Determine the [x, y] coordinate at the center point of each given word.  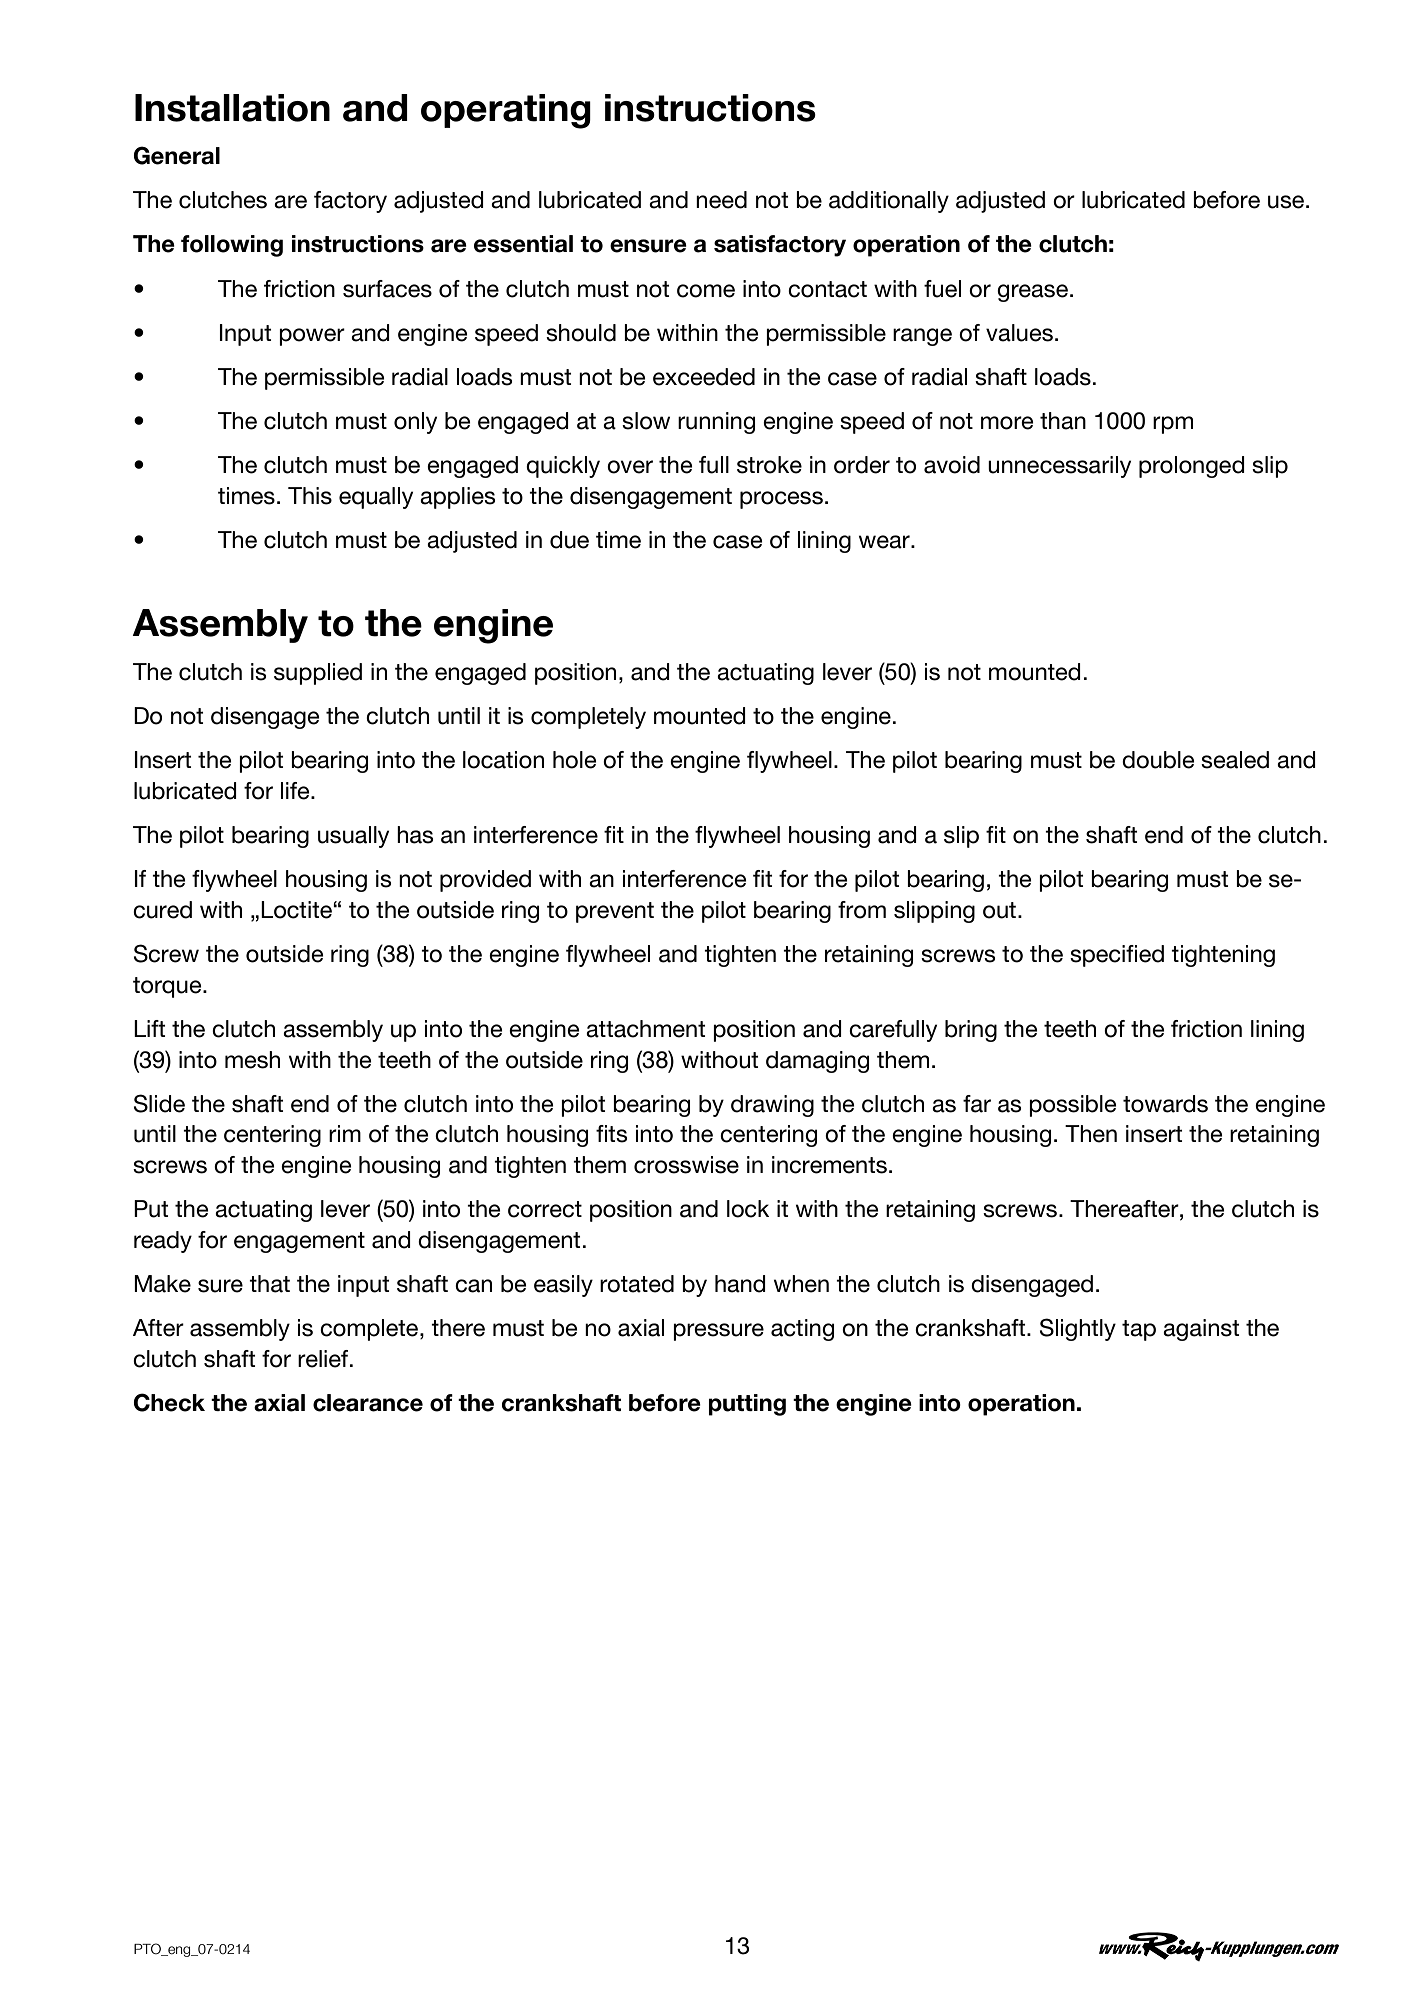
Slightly [1078, 1329]
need [721, 200]
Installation [232, 108]
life [296, 791]
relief [324, 1359]
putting [747, 1405]
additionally [889, 202]
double [1158, 760]
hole [575, 760]
